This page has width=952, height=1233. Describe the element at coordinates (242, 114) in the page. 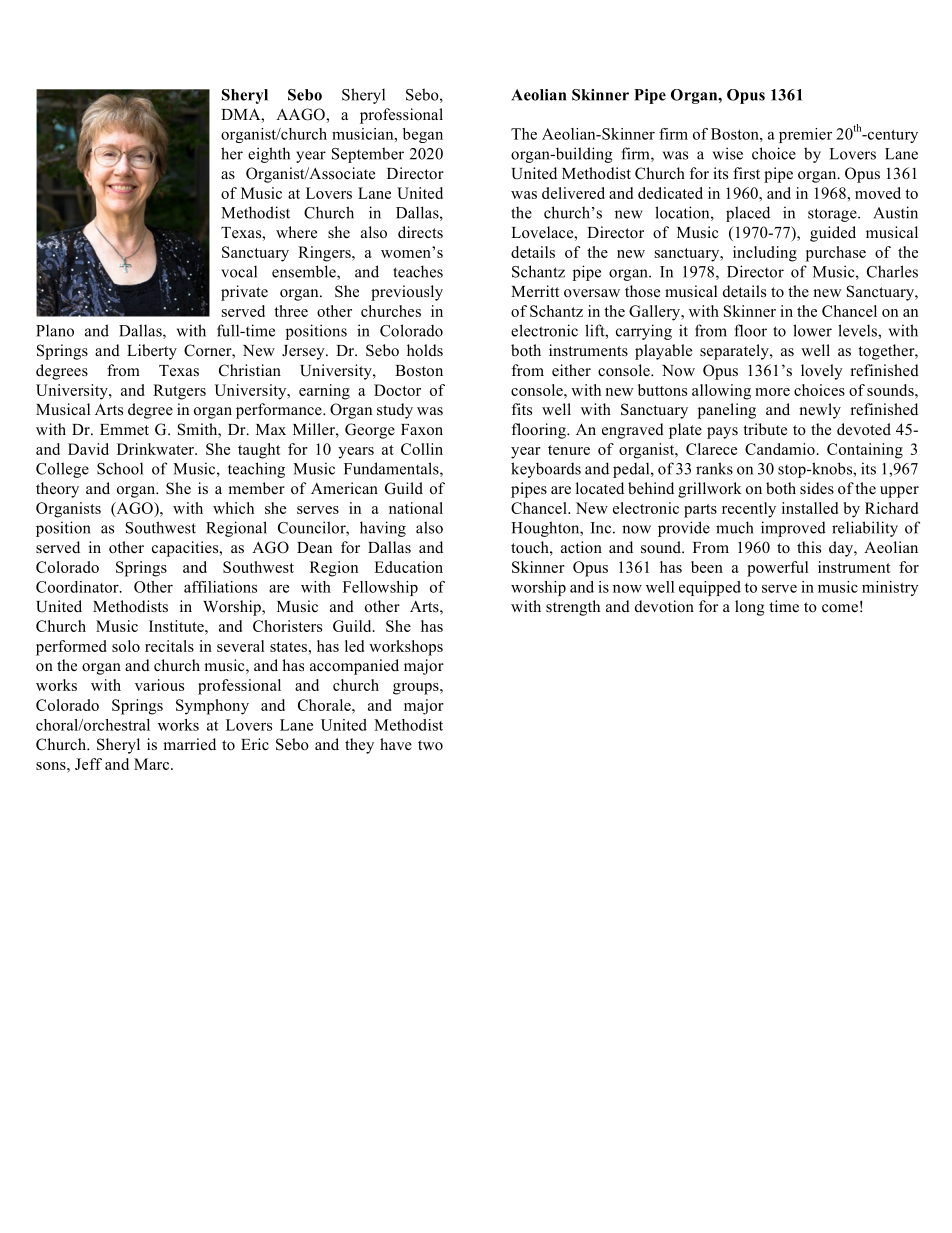

I see `DMA` at that location.
